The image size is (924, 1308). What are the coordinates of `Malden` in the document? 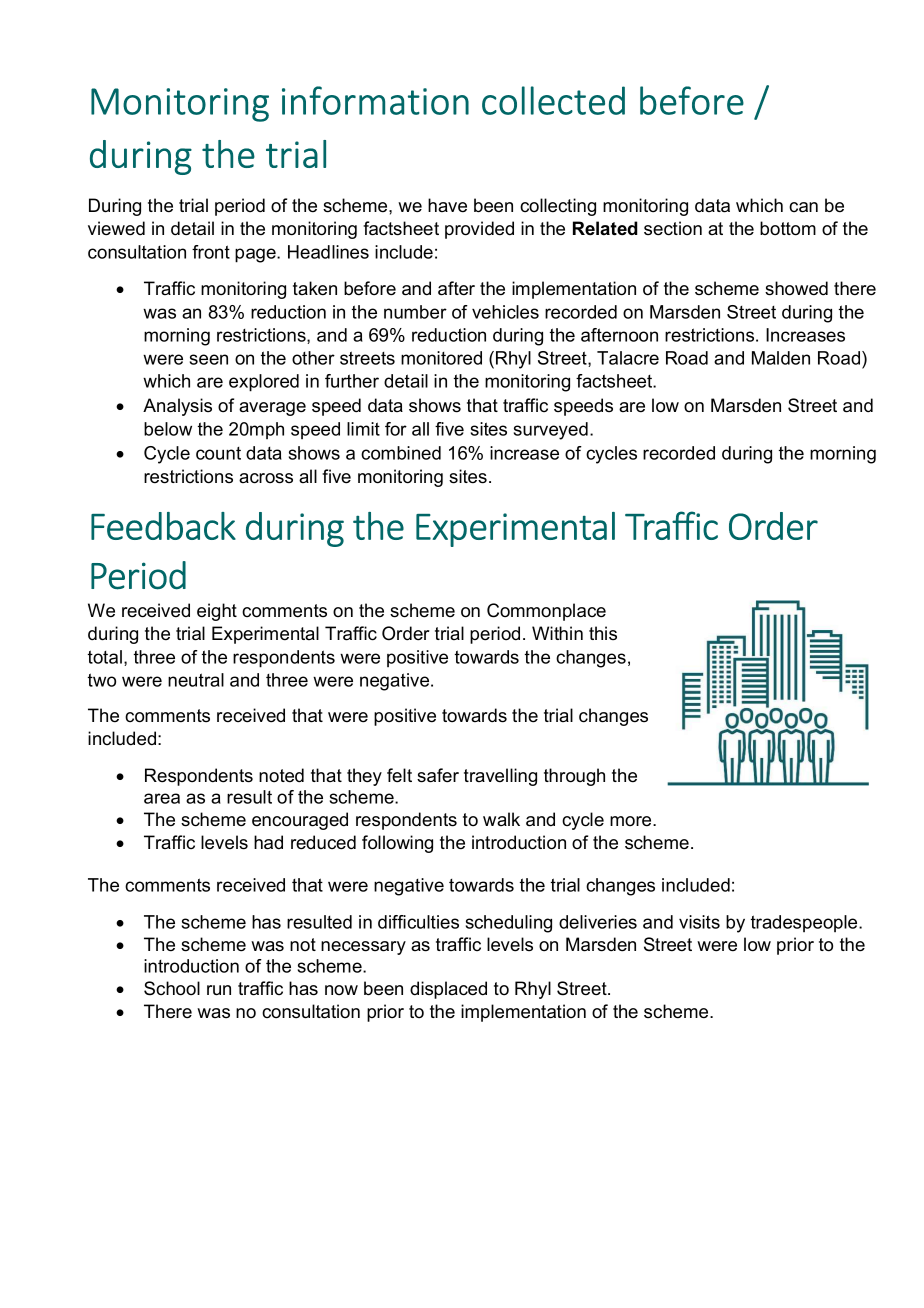 It's located at (781, 358).
